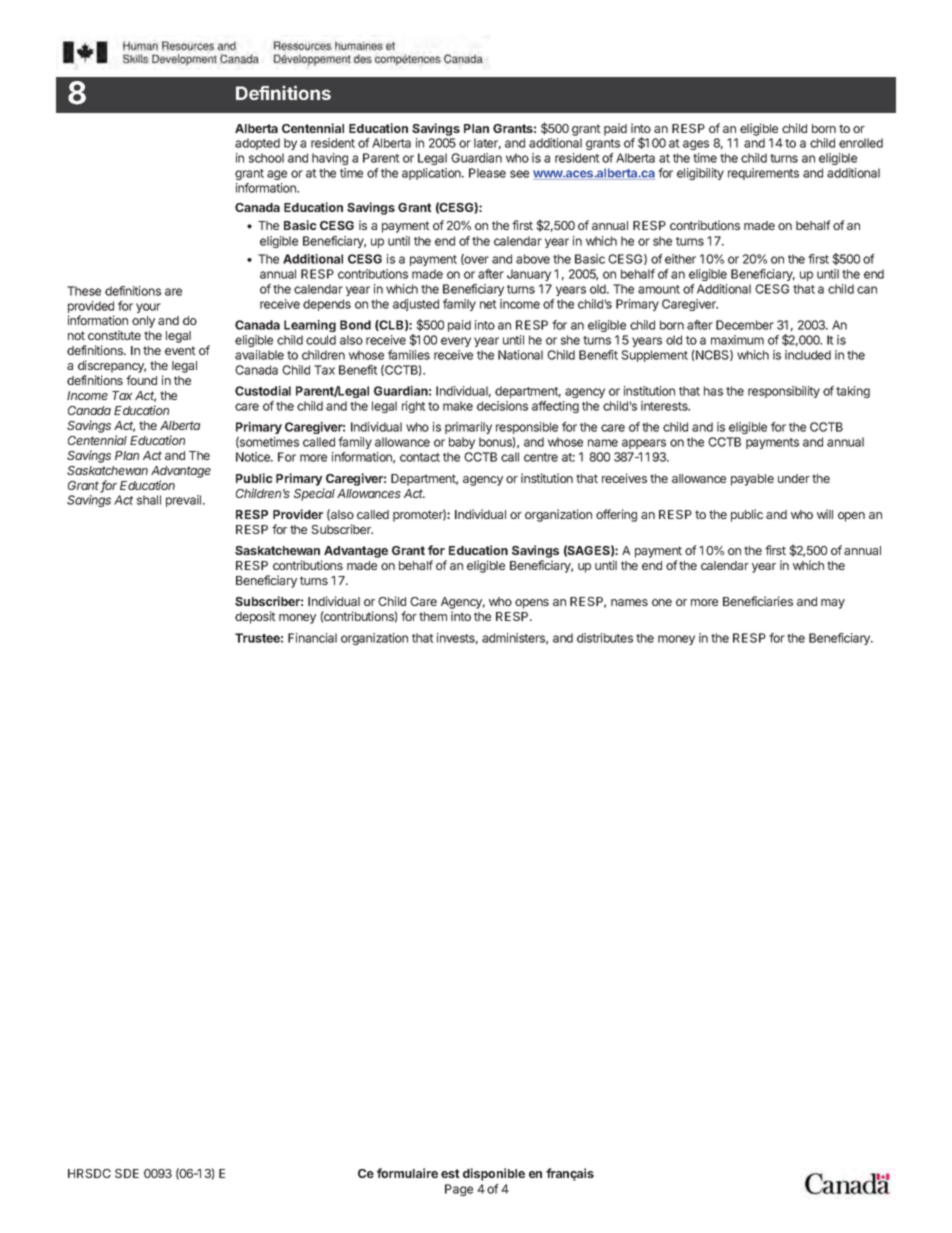 The width and height of the screenshot is (952, 1233). I want to click on Beneficiaries, so click(758, 601).
